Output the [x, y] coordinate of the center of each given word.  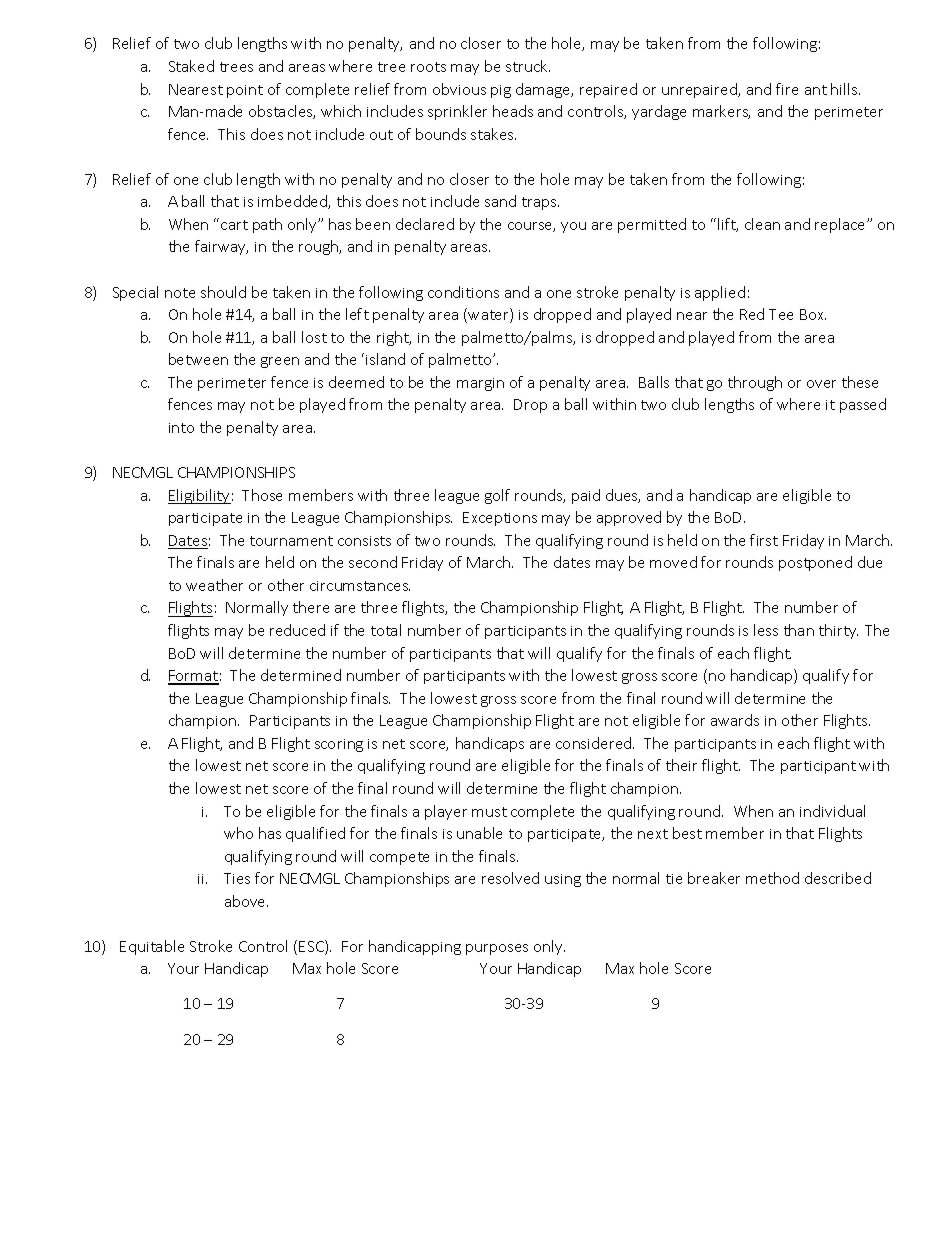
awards [735, 720]
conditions [463, 292]
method [772, 878]
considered [595, 743]
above [246, 901]
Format [193, 677]
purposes [497, 949]
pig [501, 91]
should [223, 292]
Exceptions [500, 519]
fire [787, 89]
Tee [781, 314]
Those [262, 495]
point [245, 91]
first [764, 540]
